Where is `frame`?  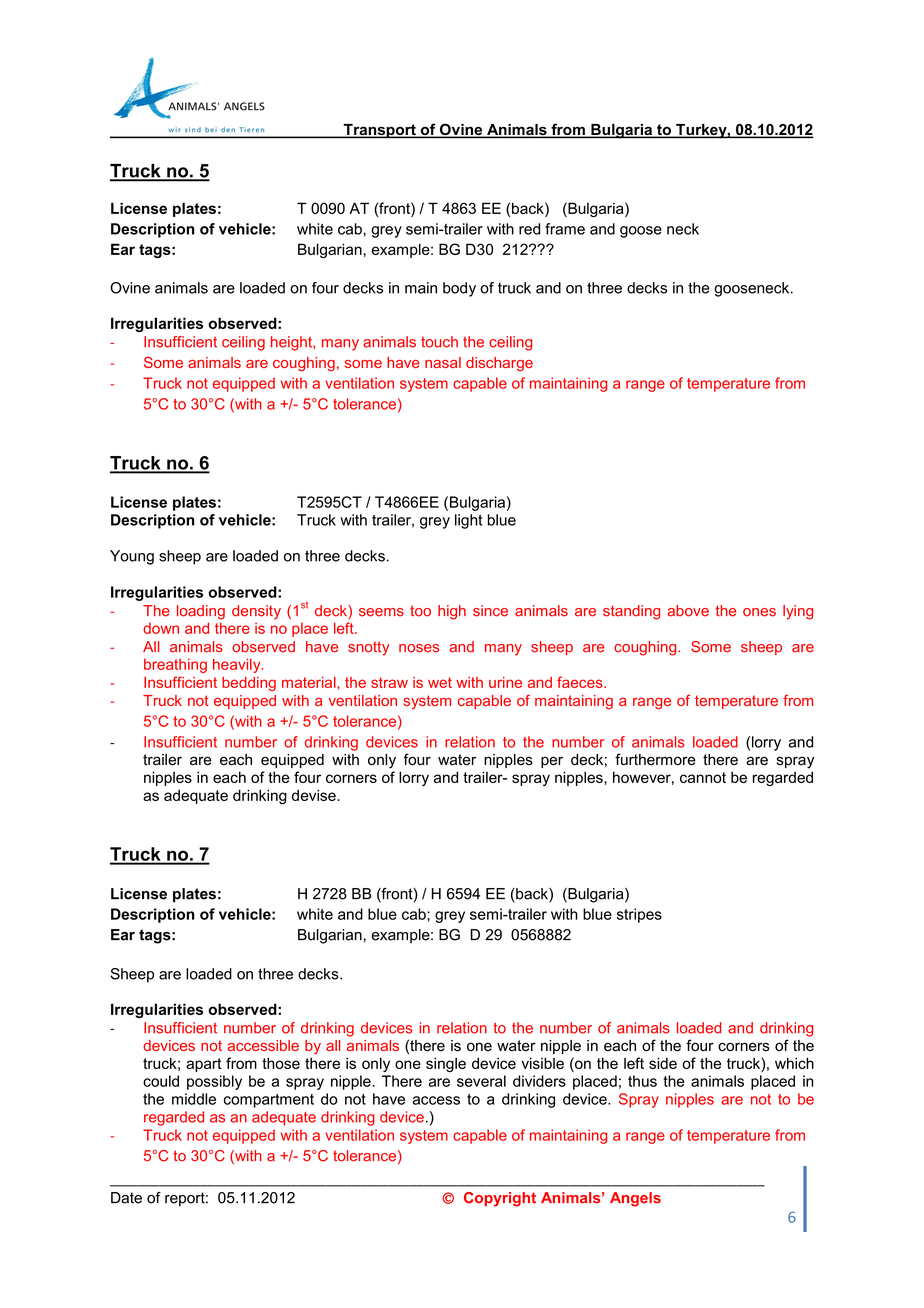 frame is located at coordinates (565, 229).
